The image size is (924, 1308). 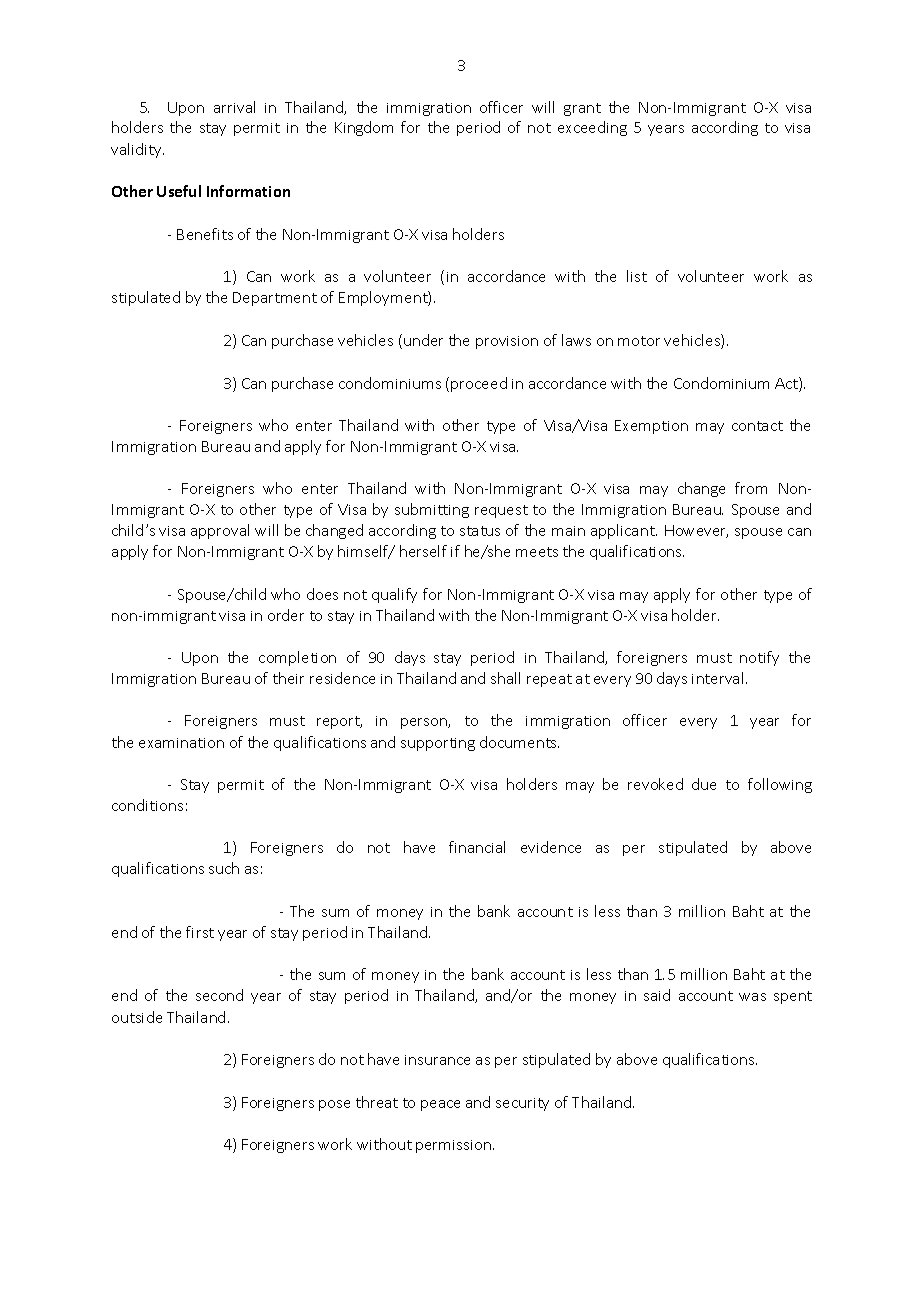 What do you see at coordinates (286, 615) in the image?
I see `order` at bounding box center [286, 615].
